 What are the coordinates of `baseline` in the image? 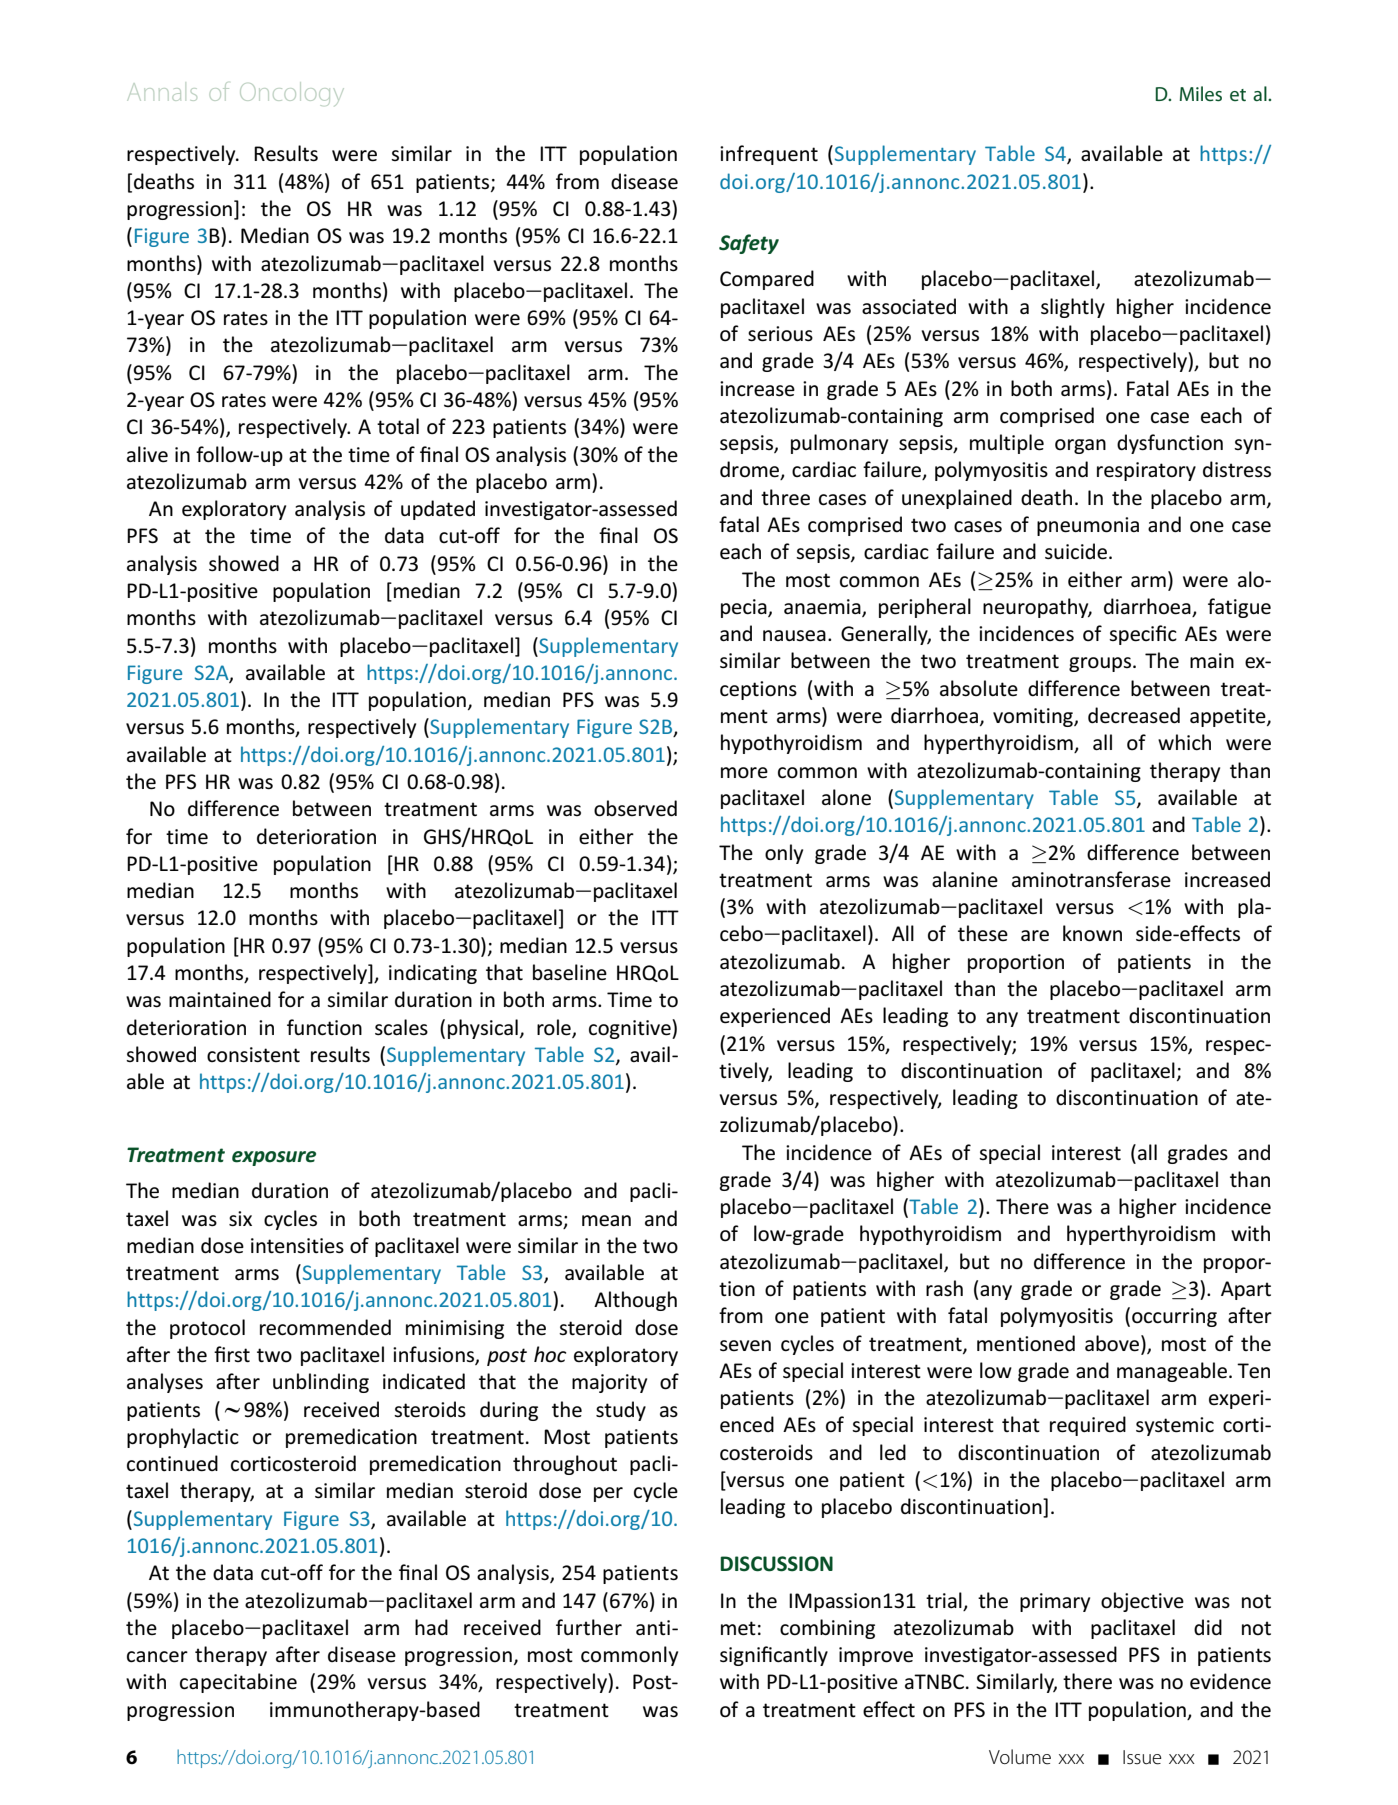 It's located at (570, 972).
